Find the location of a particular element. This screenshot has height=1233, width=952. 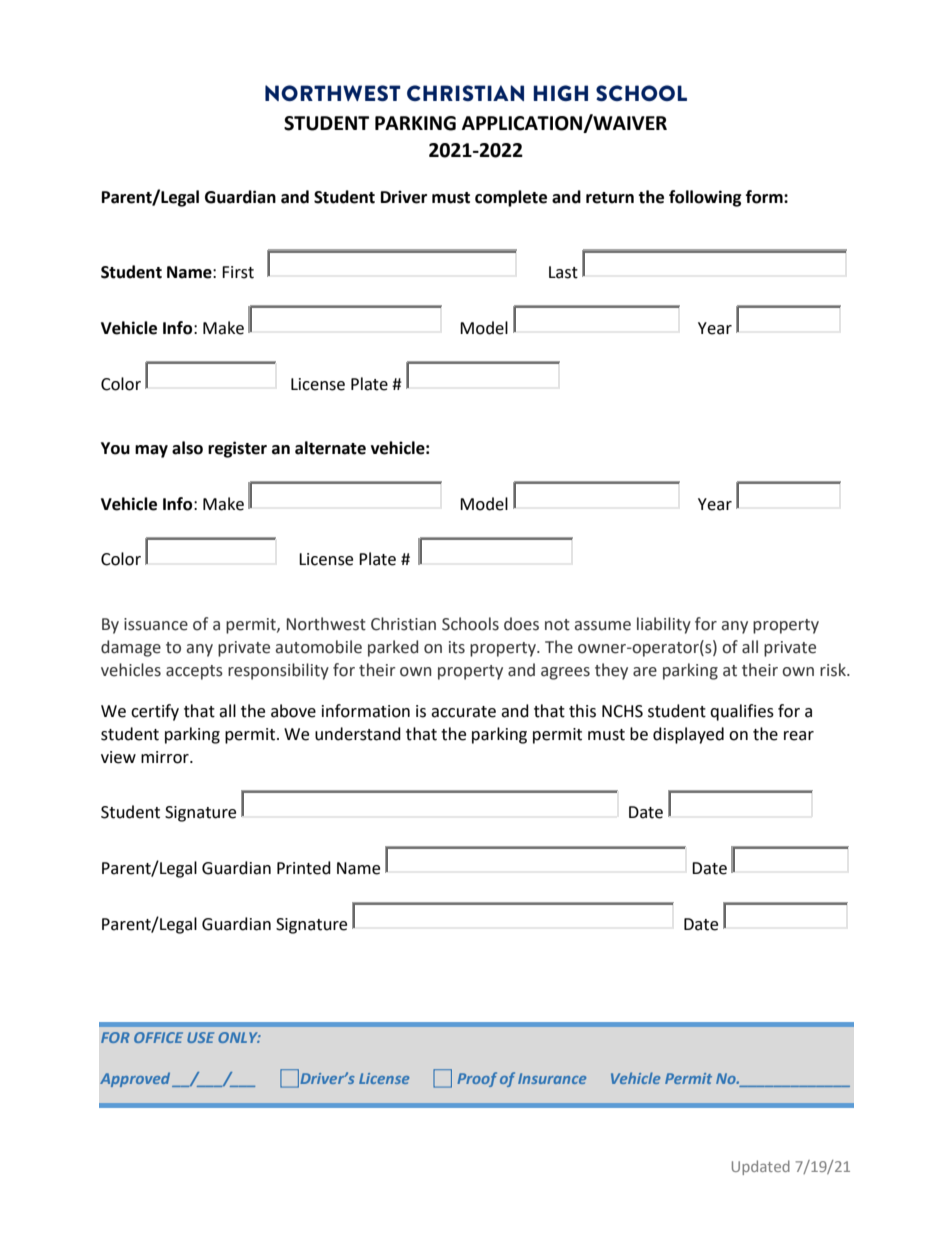

liability is located at coordinates (664, 625).
